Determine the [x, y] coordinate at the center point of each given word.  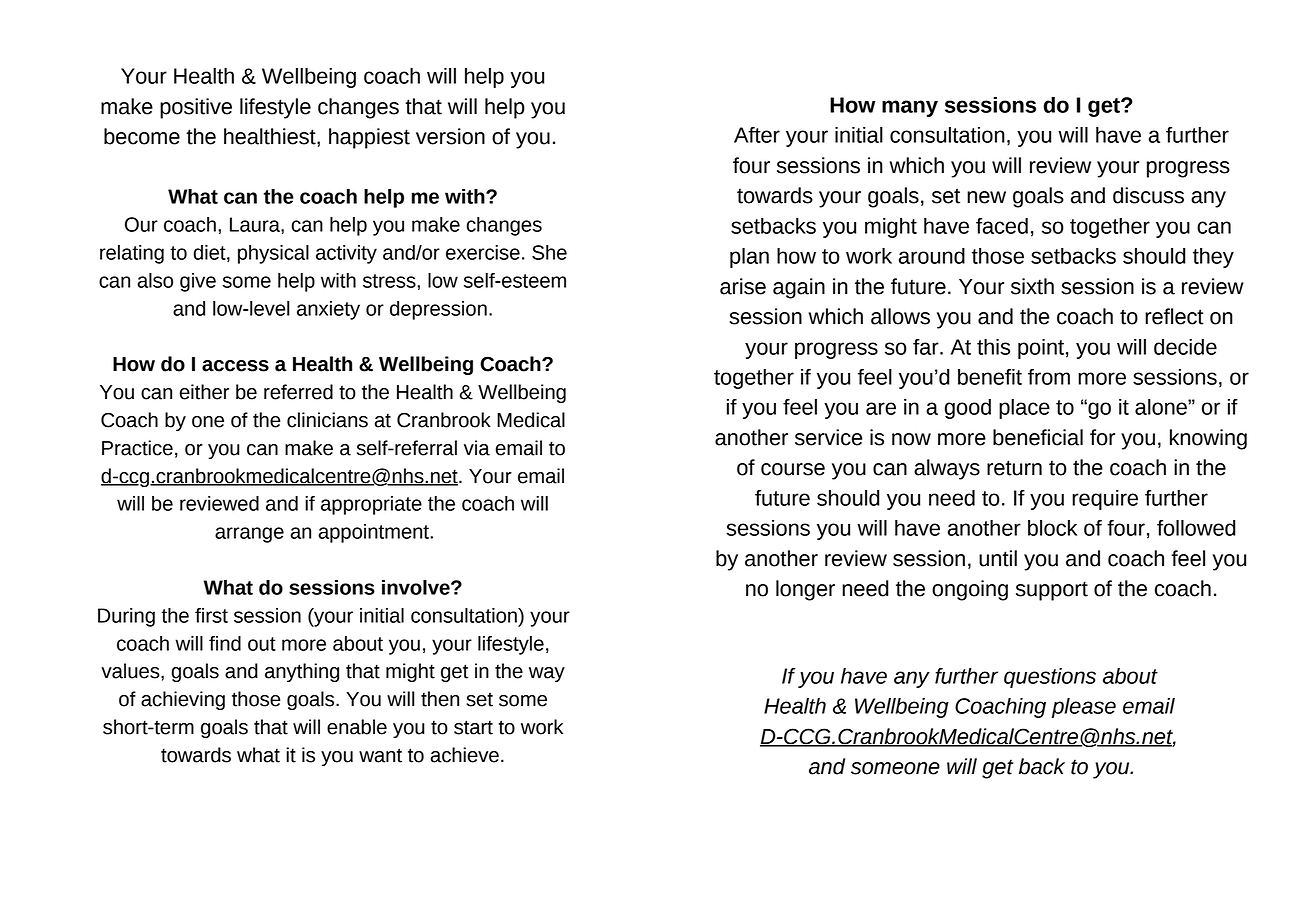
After [757, 135]
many [910, 108]
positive [196, 108]
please [1084, 708]
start [473, 727]
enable [357, 727]
